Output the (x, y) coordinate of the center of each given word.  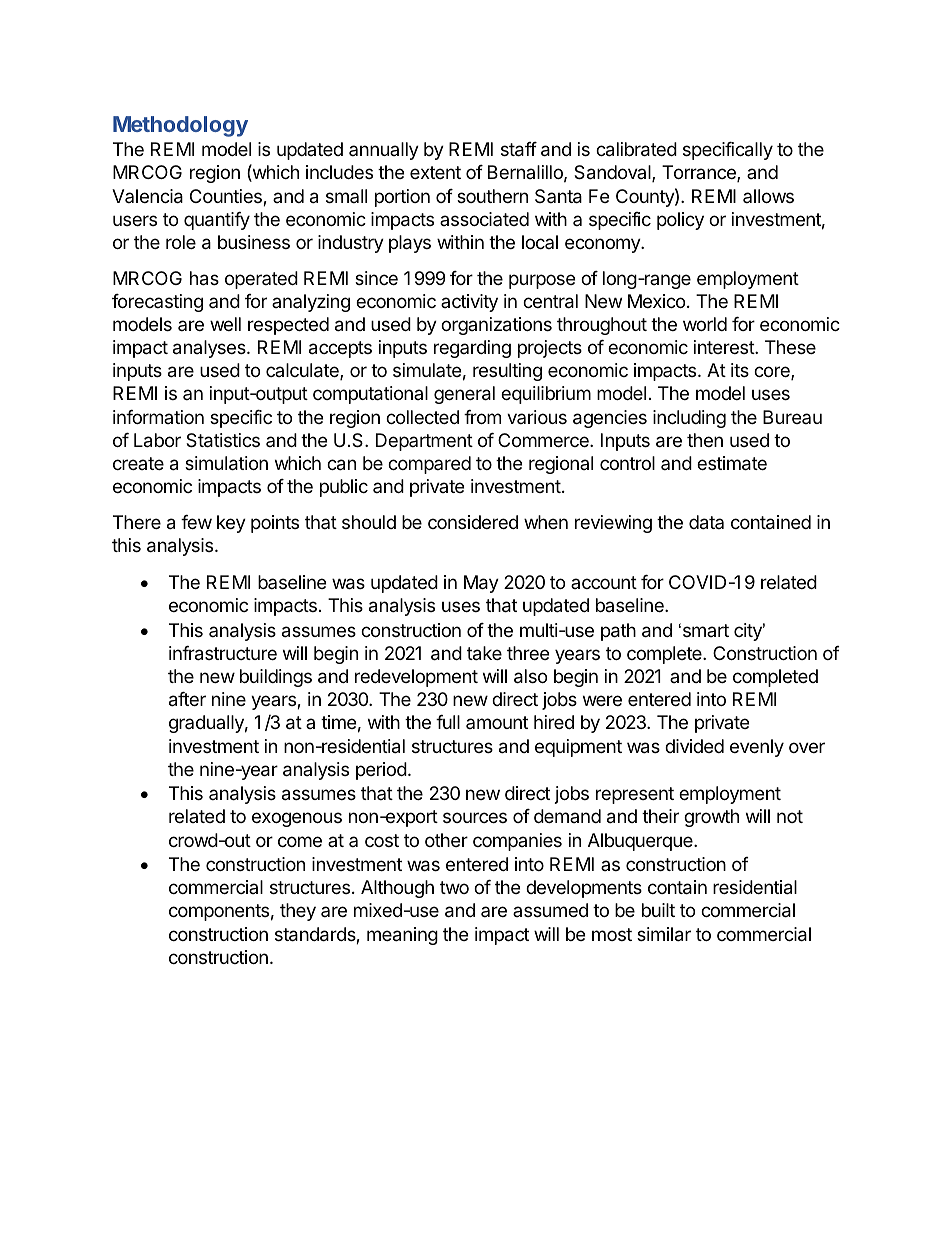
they (298, 912)
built (658, 910)
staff (519, 149)
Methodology (180, 126)
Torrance (700, 173)
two (454, 887)
